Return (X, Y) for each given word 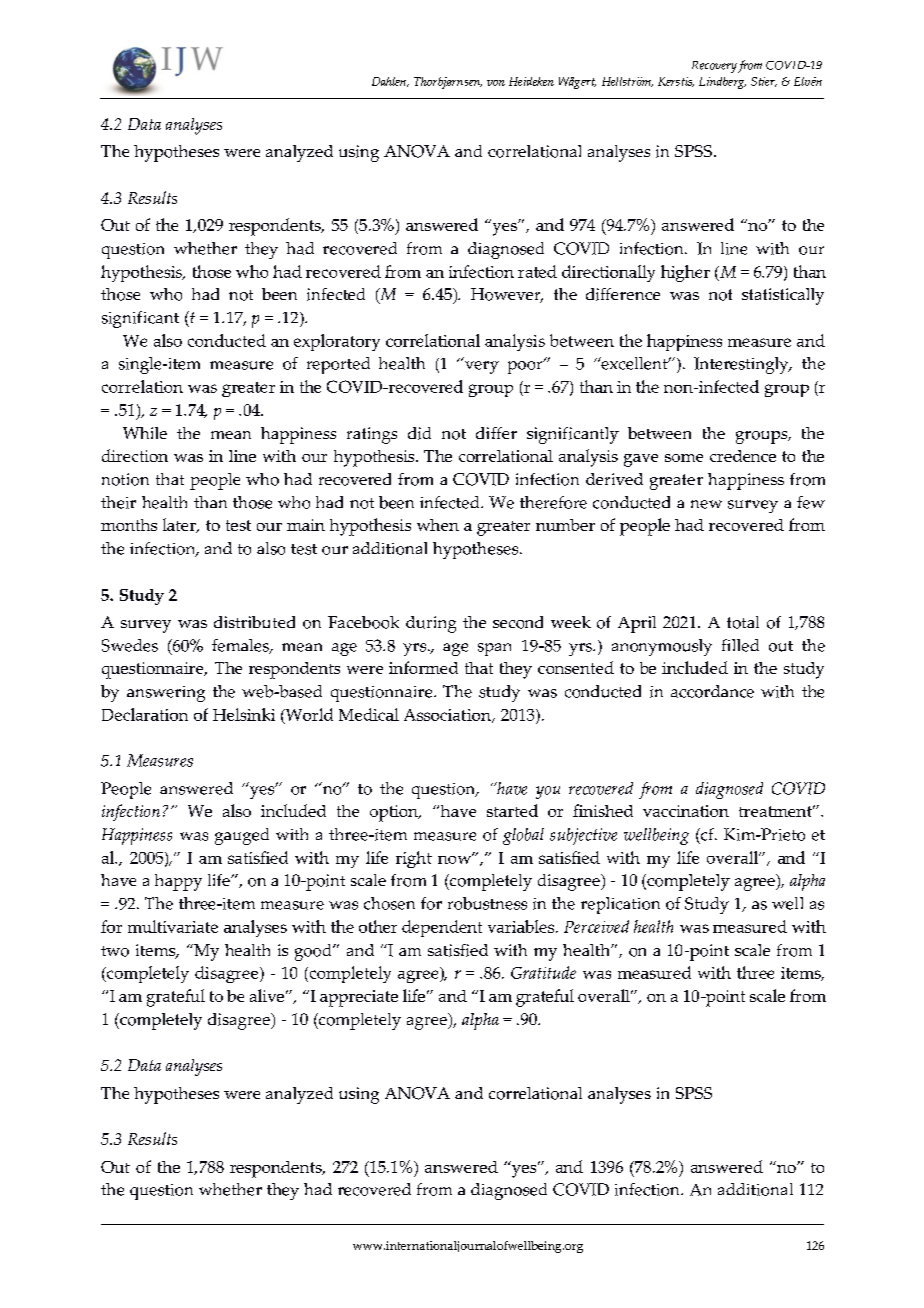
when (438, 525)
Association (448, 716)
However (507, 295)
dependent (442, 928)
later (180, 525)
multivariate (173, 926)
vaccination (686, 811)
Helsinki (244, 714)
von (496, 83)
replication (620, 905)
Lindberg (722, 83)
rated (537, 271)
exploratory (337, 342)
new (706, 504)
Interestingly (742, 365)
